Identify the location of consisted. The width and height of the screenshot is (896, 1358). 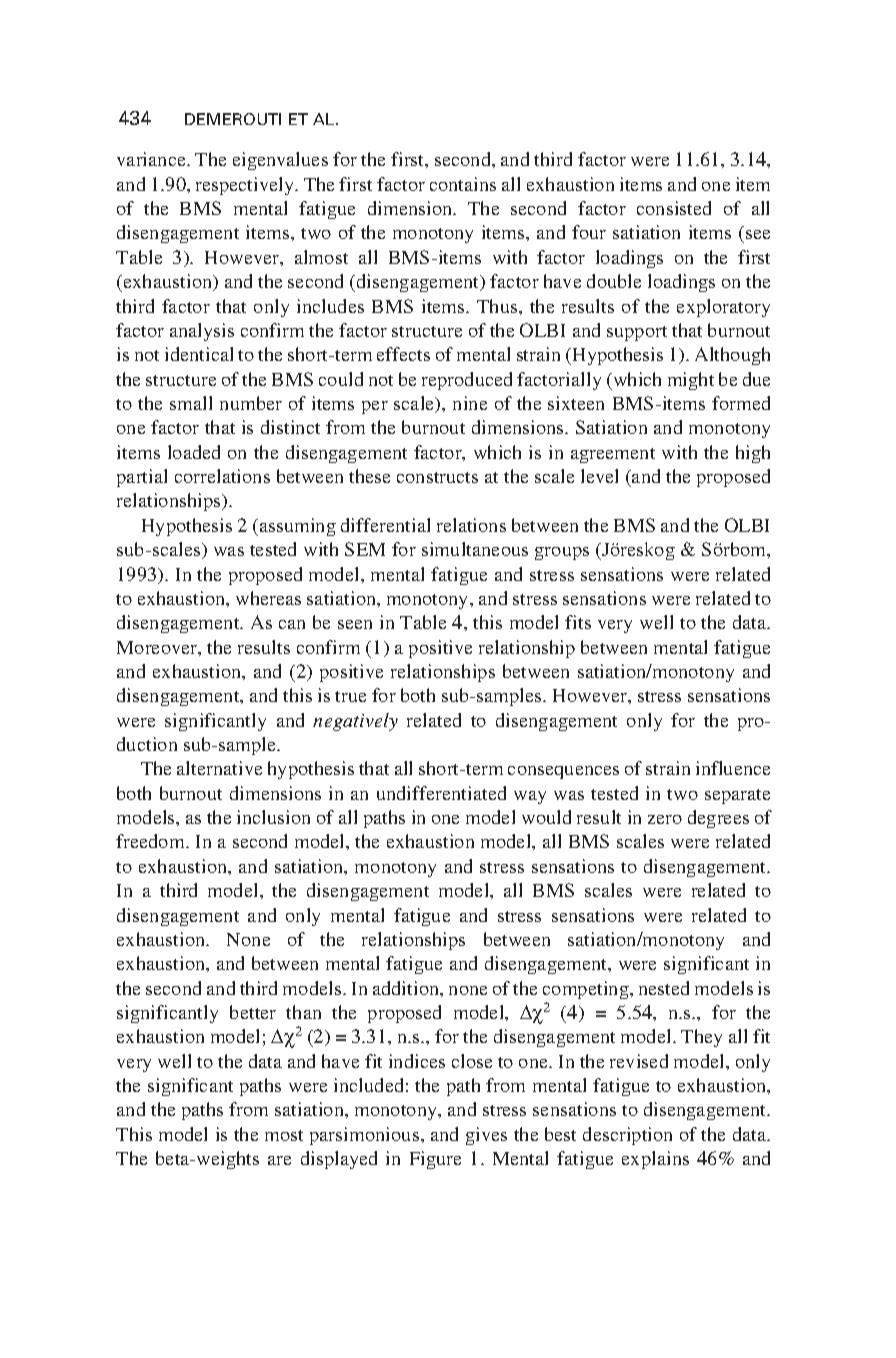
(674, 208).
